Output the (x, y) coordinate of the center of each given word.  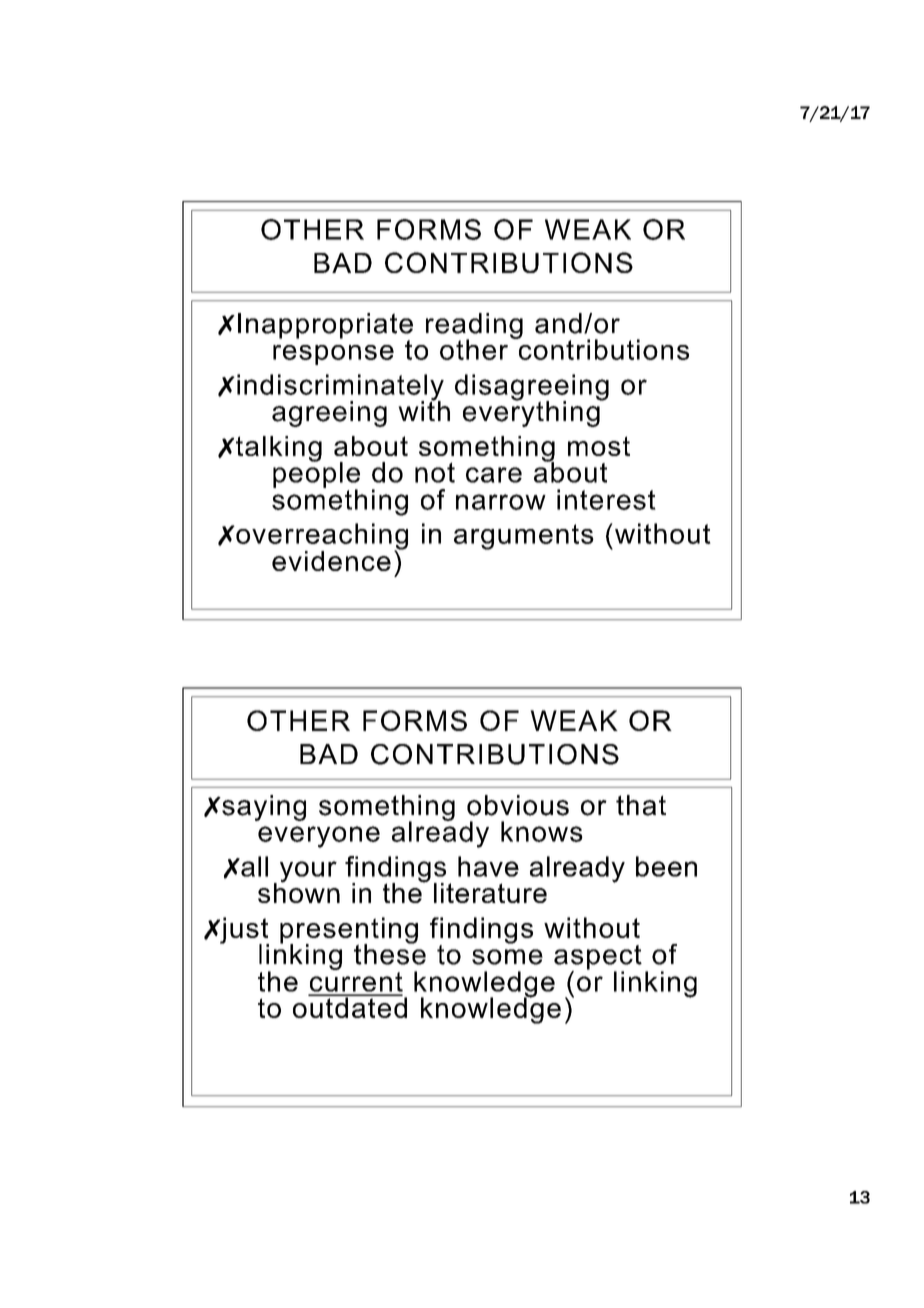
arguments (524, 537)
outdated (350, 1006)
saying (263, 808)
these (390, 953)
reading (474, 327)
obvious (518, 805)
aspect (598, 958)
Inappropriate (325, 327)
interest (606, 499)
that (641, 805)
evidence (331, 561)
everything (532, 412)
